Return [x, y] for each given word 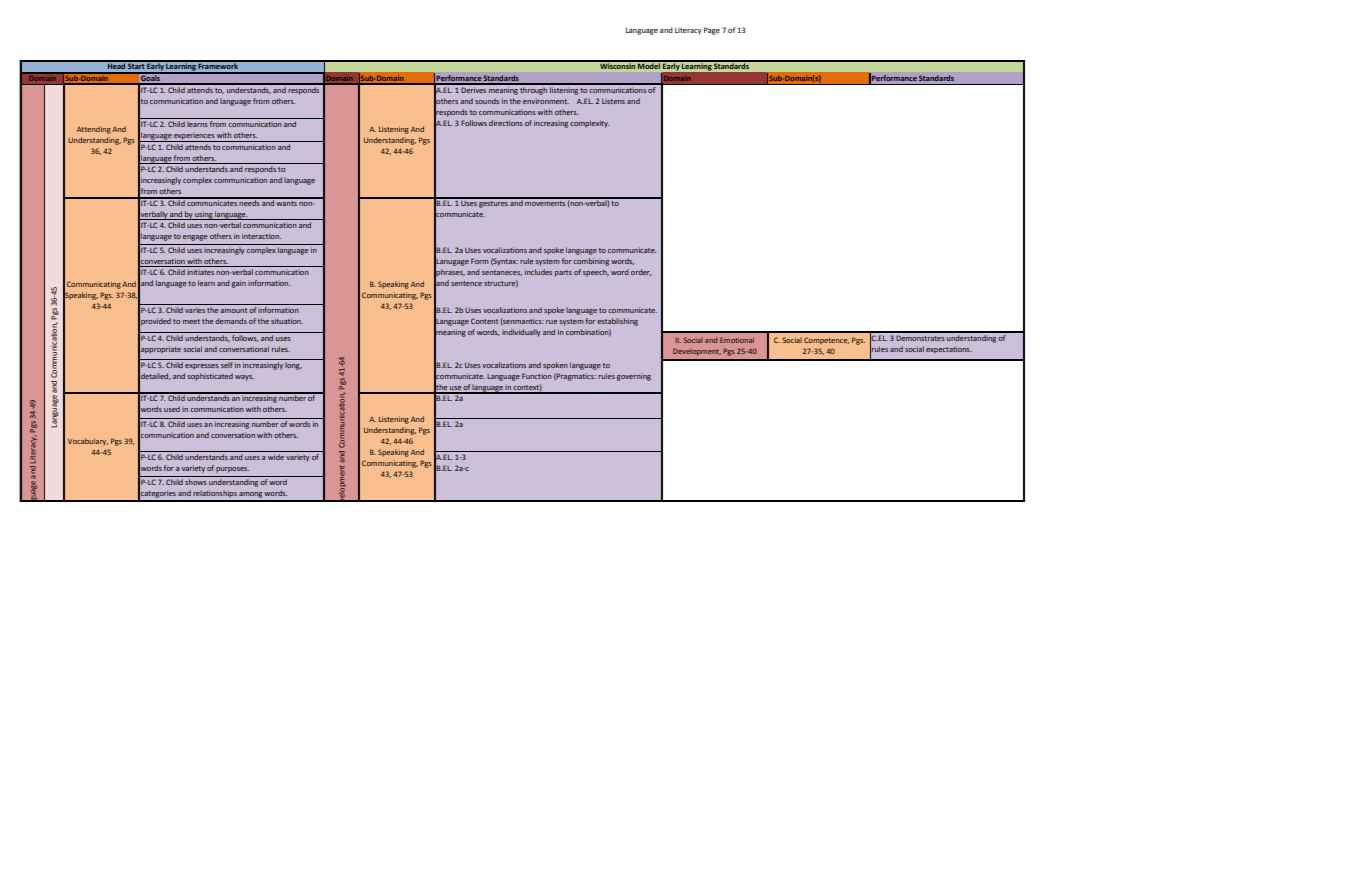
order [641, 272]
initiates [200, 272]
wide [276, 457]
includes [538, 272]
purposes [232, 470]
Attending [94, 130]
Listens [613, 101]
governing [634, 377]
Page [712, 31]
